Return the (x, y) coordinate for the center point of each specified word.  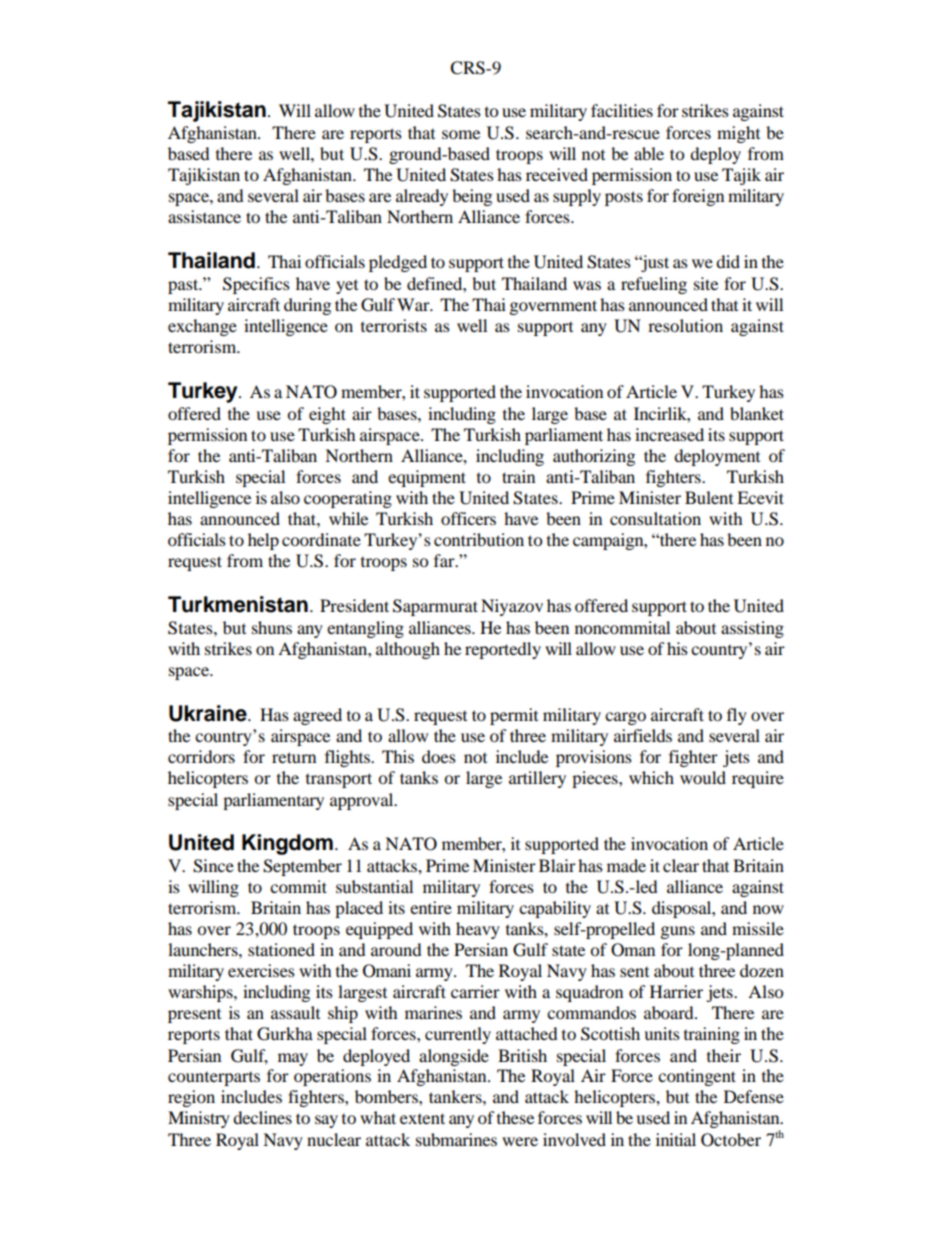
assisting (752, 629)
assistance (204, 216)
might (738, 134)
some (461, 134)
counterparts (214, 1079)
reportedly (503, 650)
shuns (272, 627)
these (515, 1117)
